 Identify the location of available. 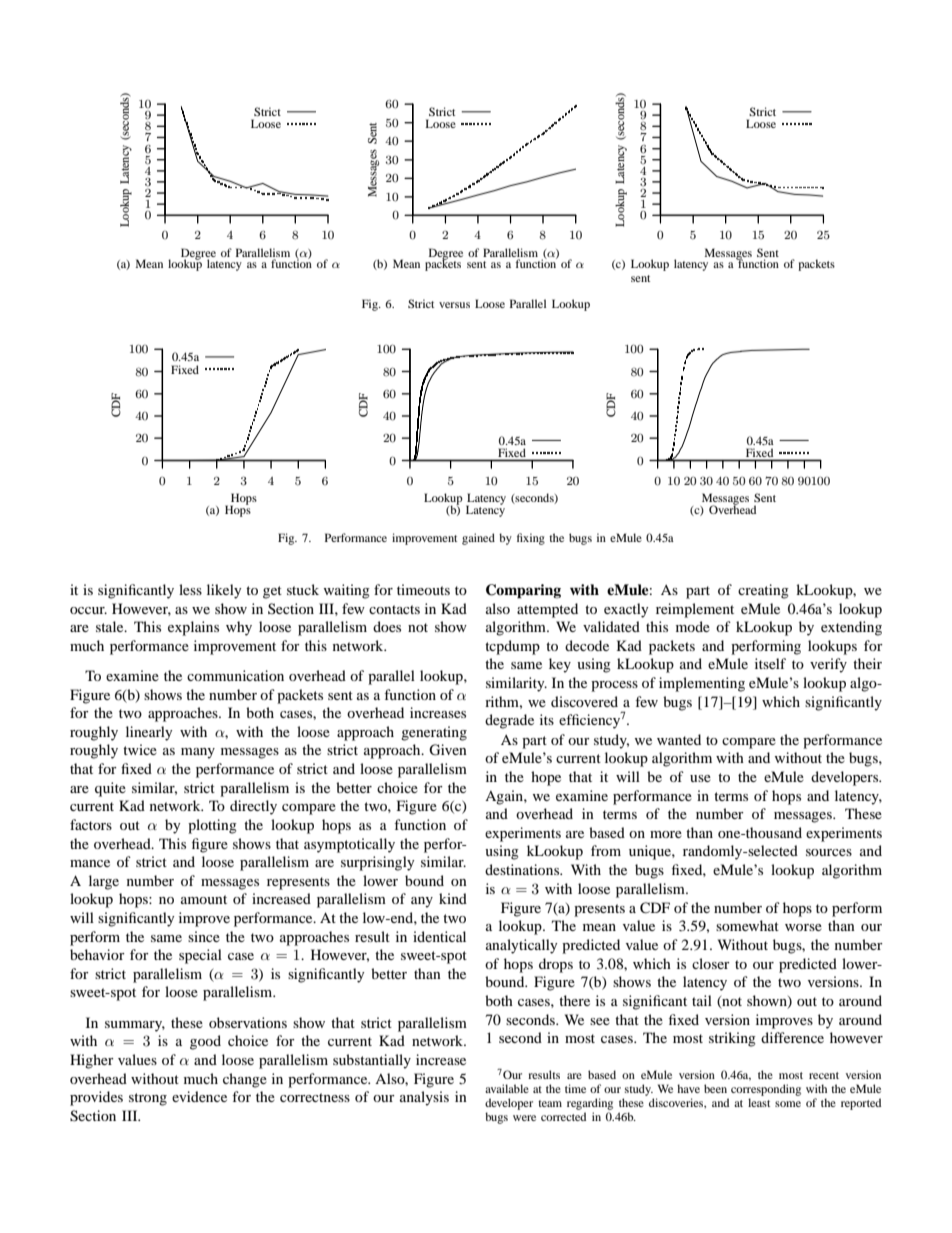
(507, 1088).
